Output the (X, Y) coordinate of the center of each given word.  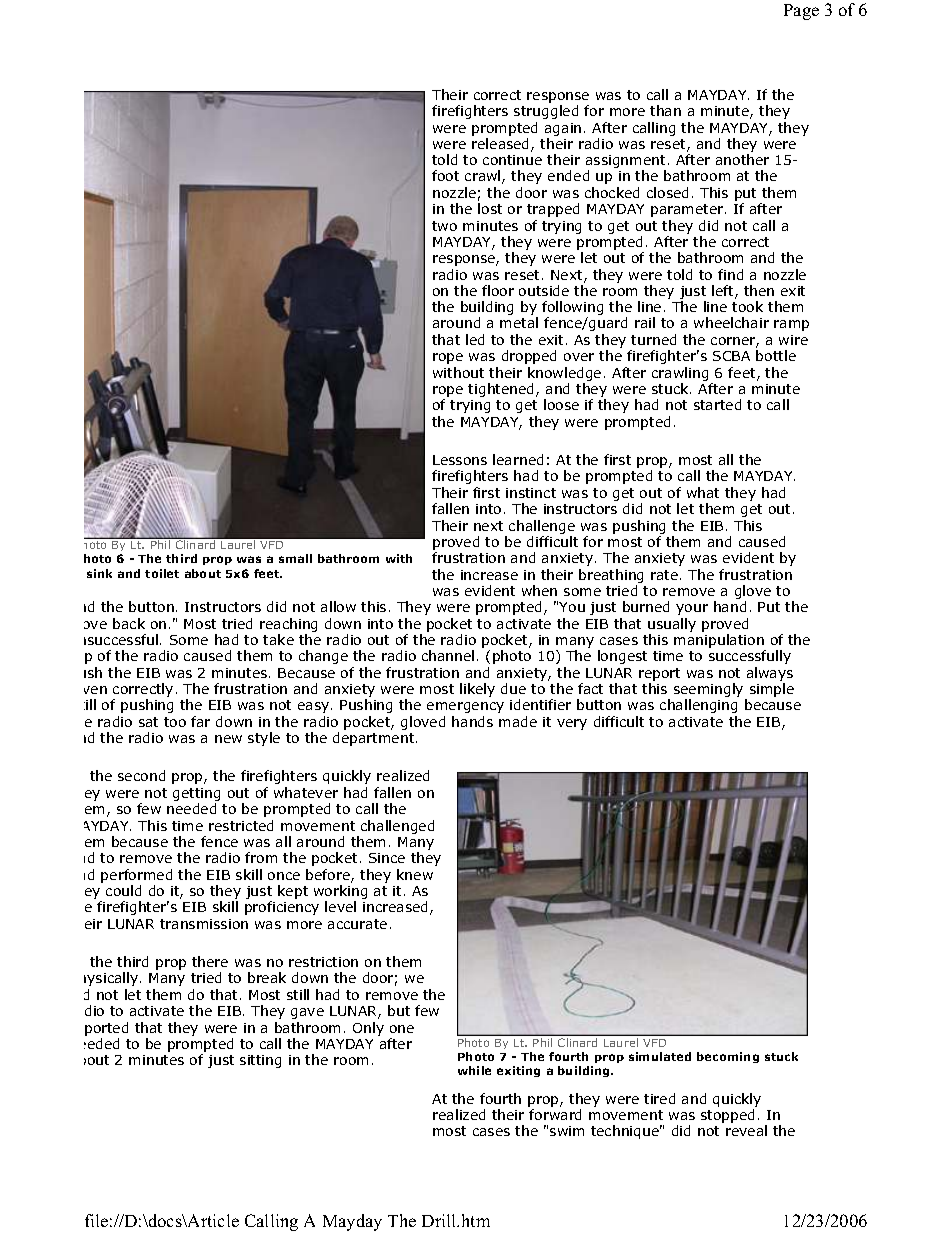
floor (498, 290)
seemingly (710, 691)
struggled (546, 112)
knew (415, 874)
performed (136, 876)
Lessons (460, 460)
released (502, 145)
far (200, 721)
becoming (728, 1057)
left (724, 292)
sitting (260, 1061)
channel (448, 655)
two (444, 226)
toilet (162, 573)
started (717, 404)
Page (801, 12)
